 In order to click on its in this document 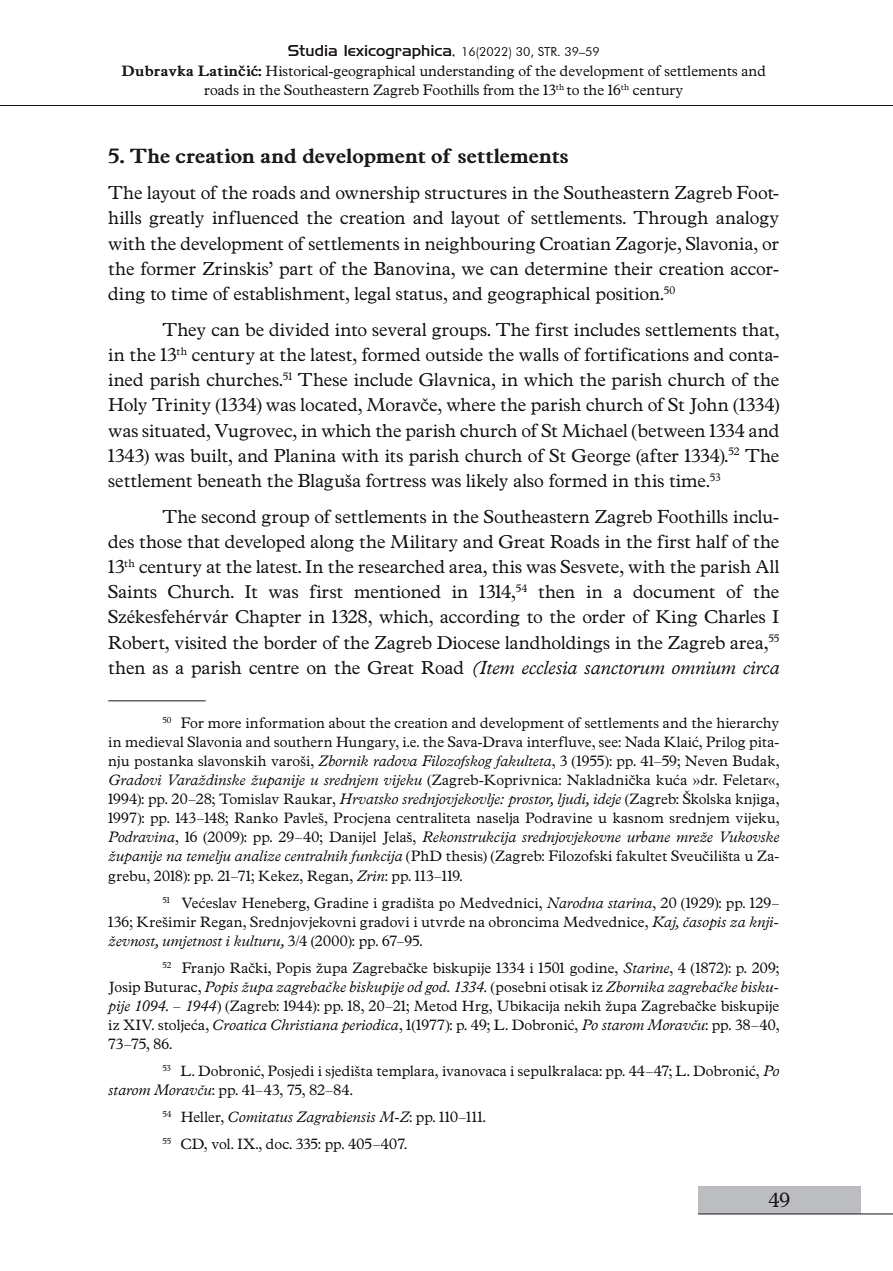, I will do `click(394, 455)`.
